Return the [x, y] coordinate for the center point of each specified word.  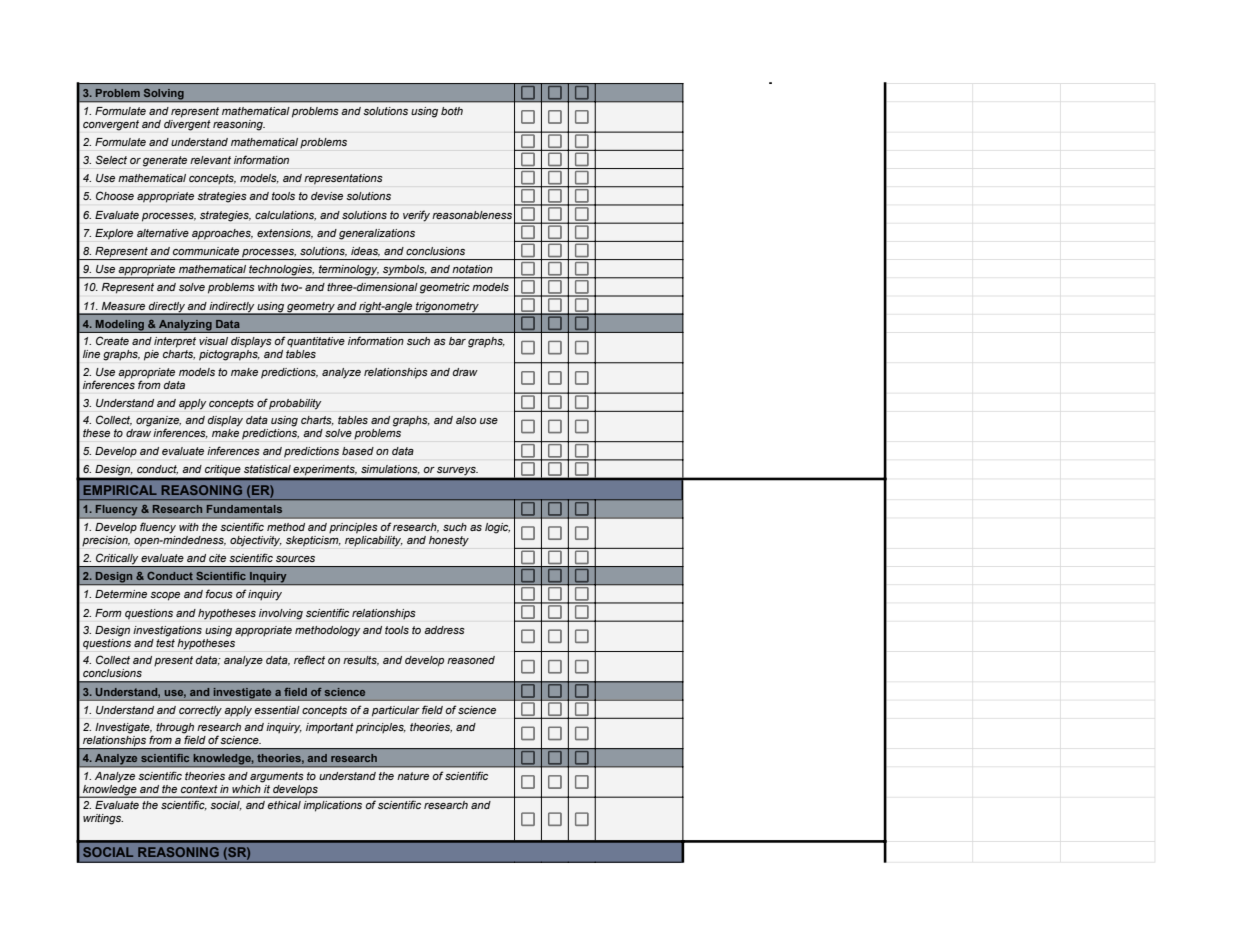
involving [281, 614]
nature [413, 776]
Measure [123, 306]
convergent [111, 125]
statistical [267, 469]
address [444, 630]
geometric [445, 288]
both [452, 111]
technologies [281, 271]
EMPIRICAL [120, 490]
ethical [284, 805]
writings [103, 819]
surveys [457, 471]
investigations [167, 631]
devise [327, 196]
